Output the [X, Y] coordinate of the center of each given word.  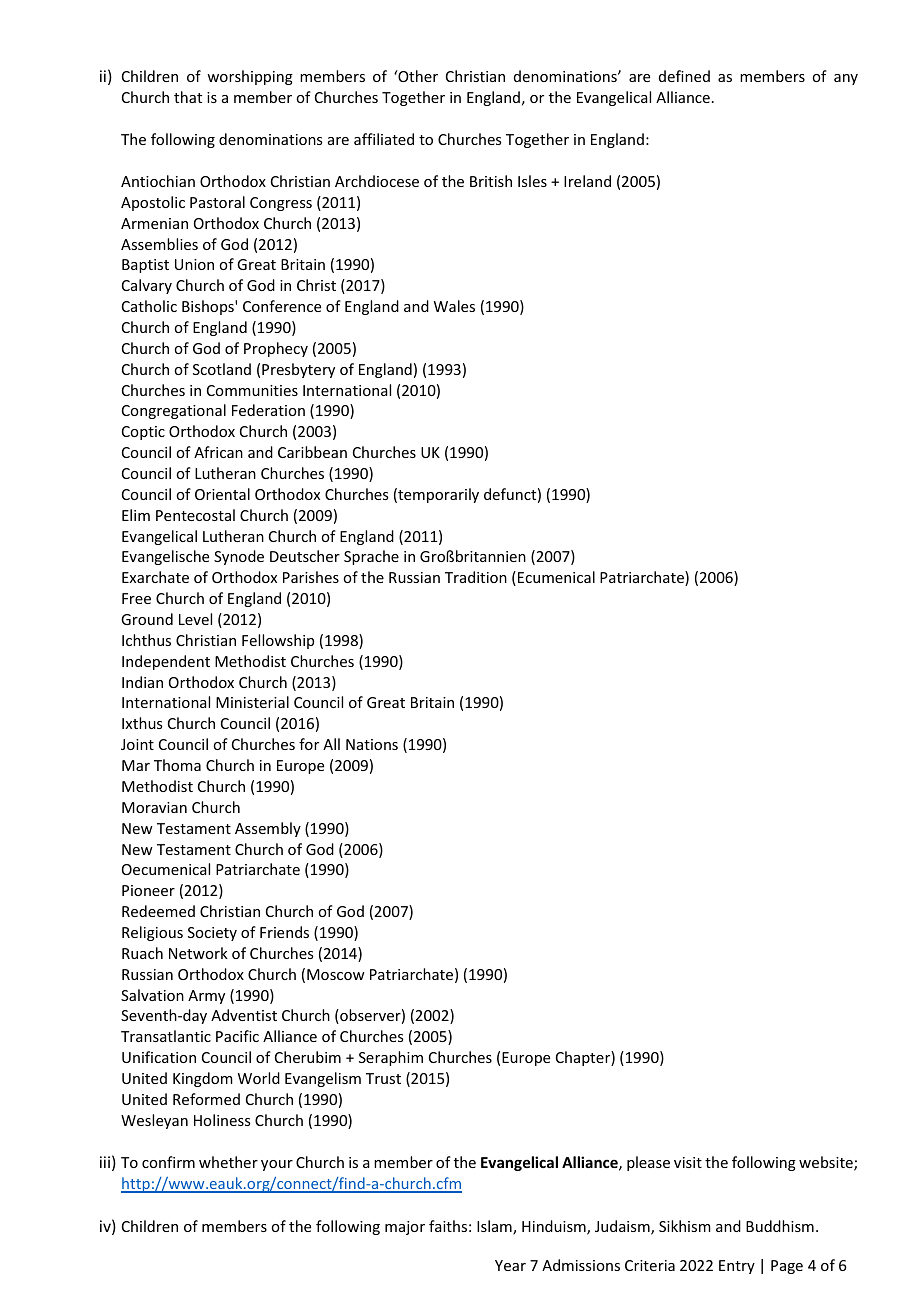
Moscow [336, 974]
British [491, 181]
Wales [454, 306]
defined [684, 76]
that [188, 97]
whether [228, 1162]
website [827, 1163]
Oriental [222, 494]
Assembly [268, 829]
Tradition [476, 577]
